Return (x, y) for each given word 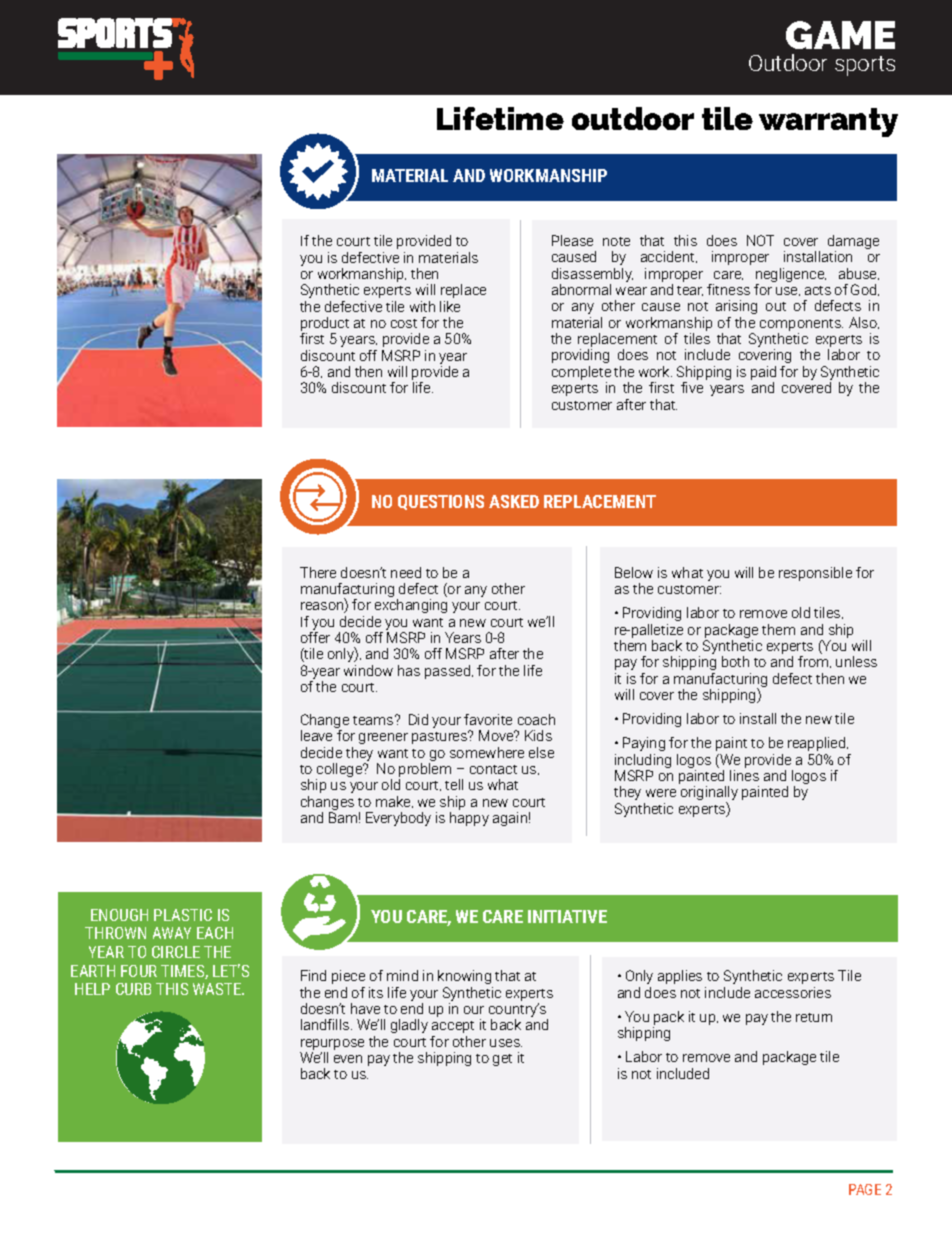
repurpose (332, 1046)
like (450, 306)
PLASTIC (183, 915)
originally (709, 794)
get (502, 1060)
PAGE (865, 1189)
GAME (840, 35)
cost (404, 323)
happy (469, 819)
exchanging (411, 606)
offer (315, 637)
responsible (815, 574)
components (801, 326)
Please (572, 240)
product (325, 325)
